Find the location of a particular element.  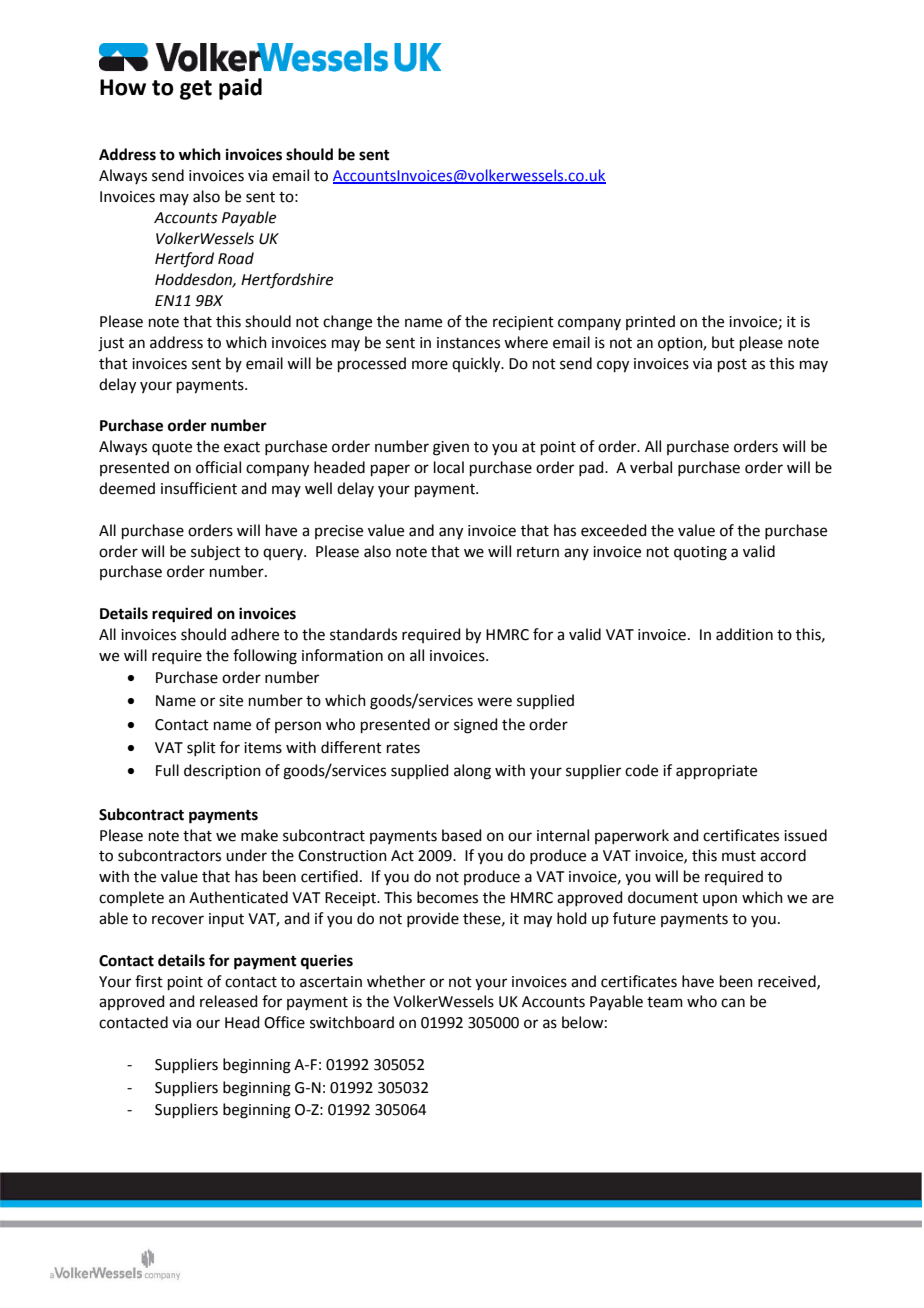

given is located at coordinates (451, 448).
